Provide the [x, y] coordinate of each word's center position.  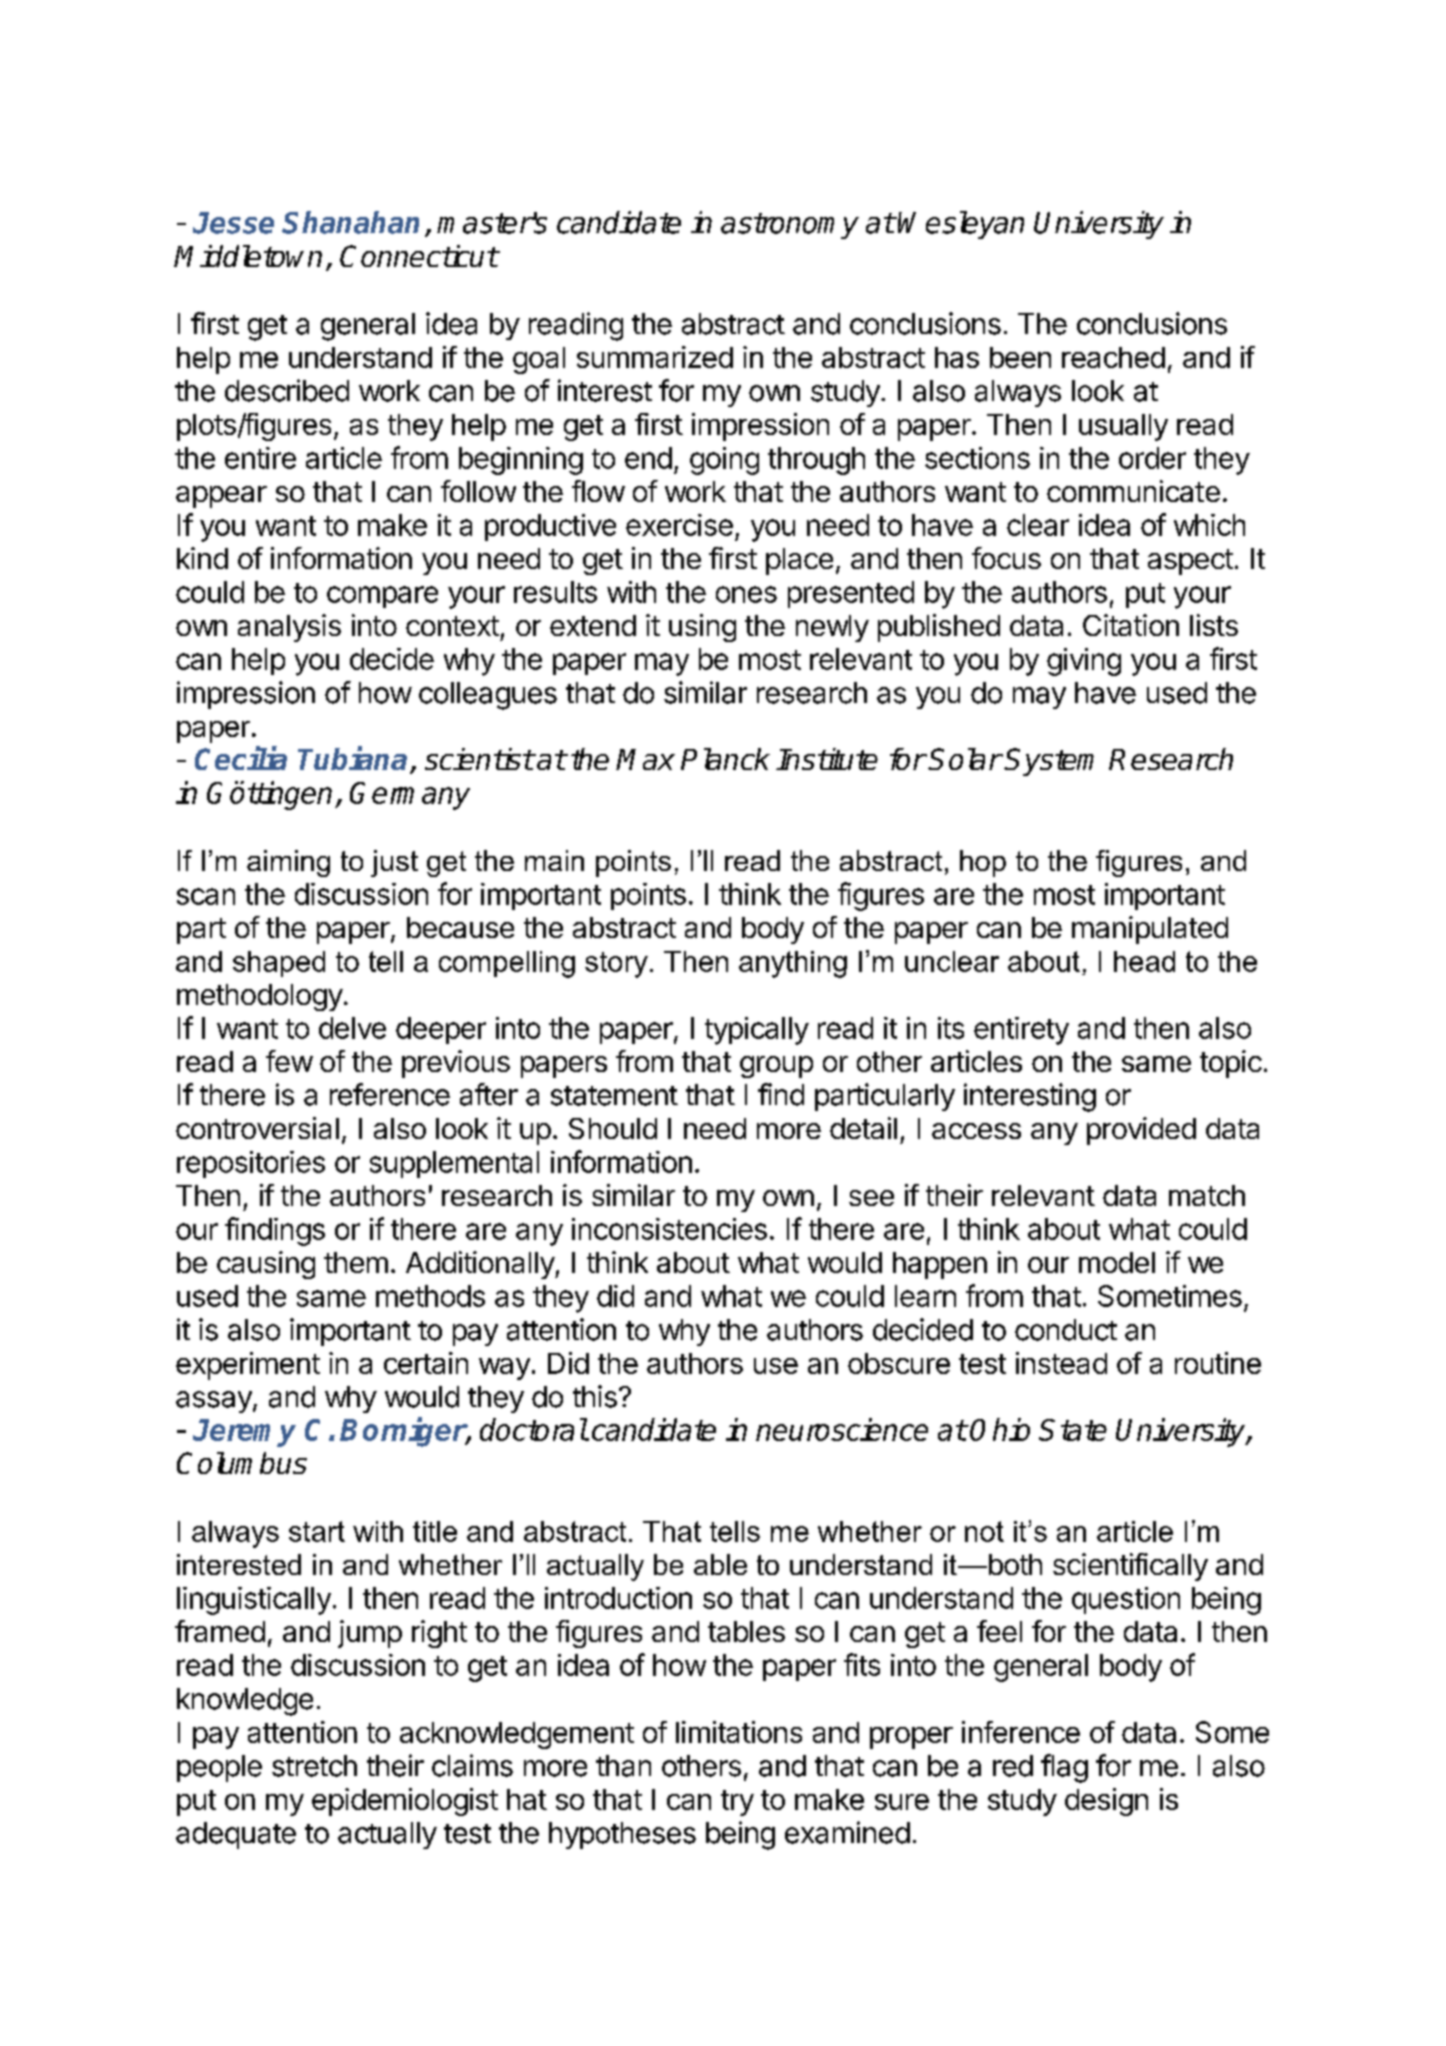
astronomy [790, 226]
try [737, 1803]
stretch [314, 1766]
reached [1113, 357]
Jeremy [244, 1433]
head [1144, 961]
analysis [289, 628]
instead [1061, 1363]
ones [746, 594]
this [595, 1396]
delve [352, 1028]
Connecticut [419, 256]
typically [757, 1031]
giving [1084, 662]
